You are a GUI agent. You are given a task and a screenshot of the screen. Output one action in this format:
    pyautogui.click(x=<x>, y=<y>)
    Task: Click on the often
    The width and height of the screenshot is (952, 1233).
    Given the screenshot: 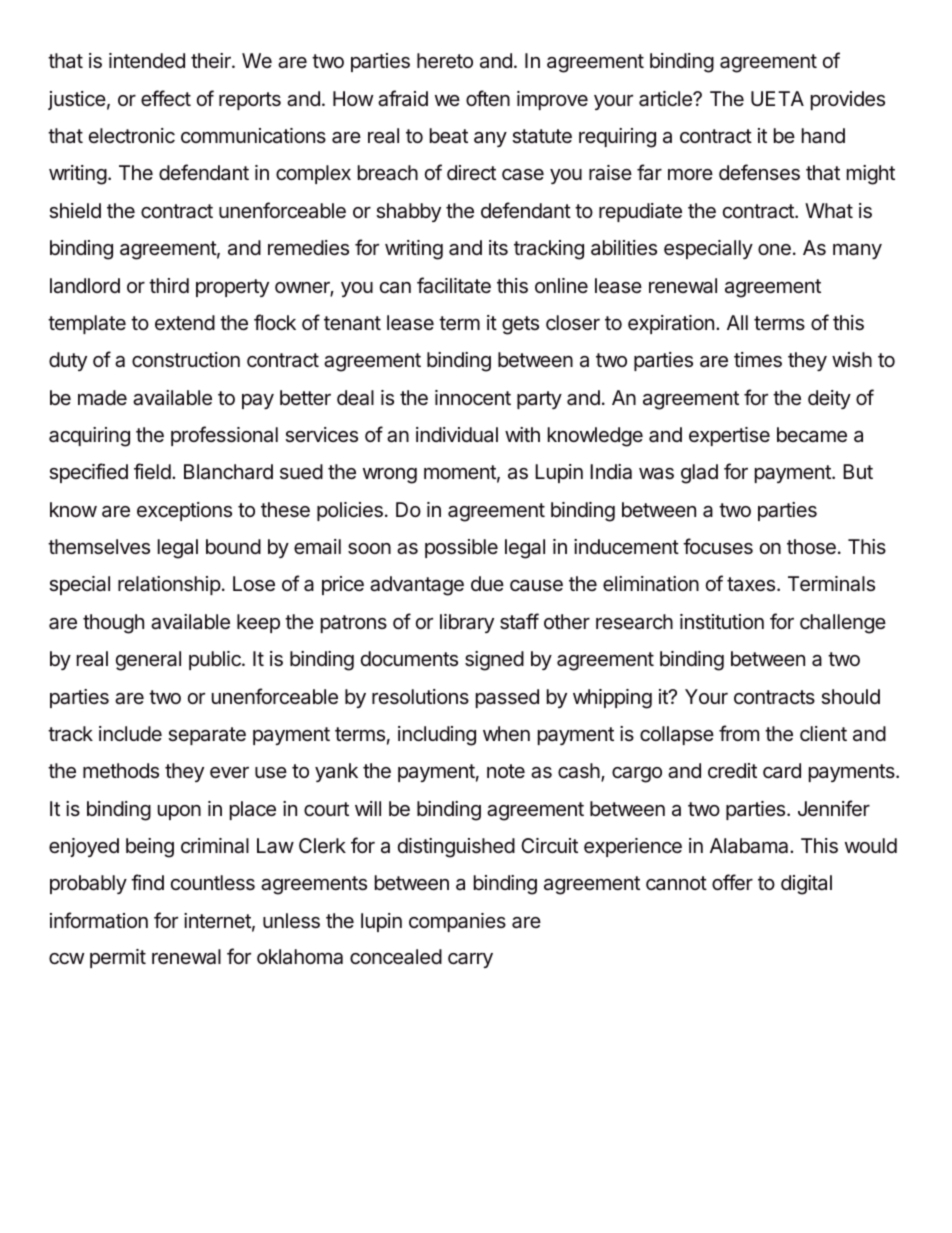 What is the action you would take?
    pyautogui.click(x=488, y=98)
